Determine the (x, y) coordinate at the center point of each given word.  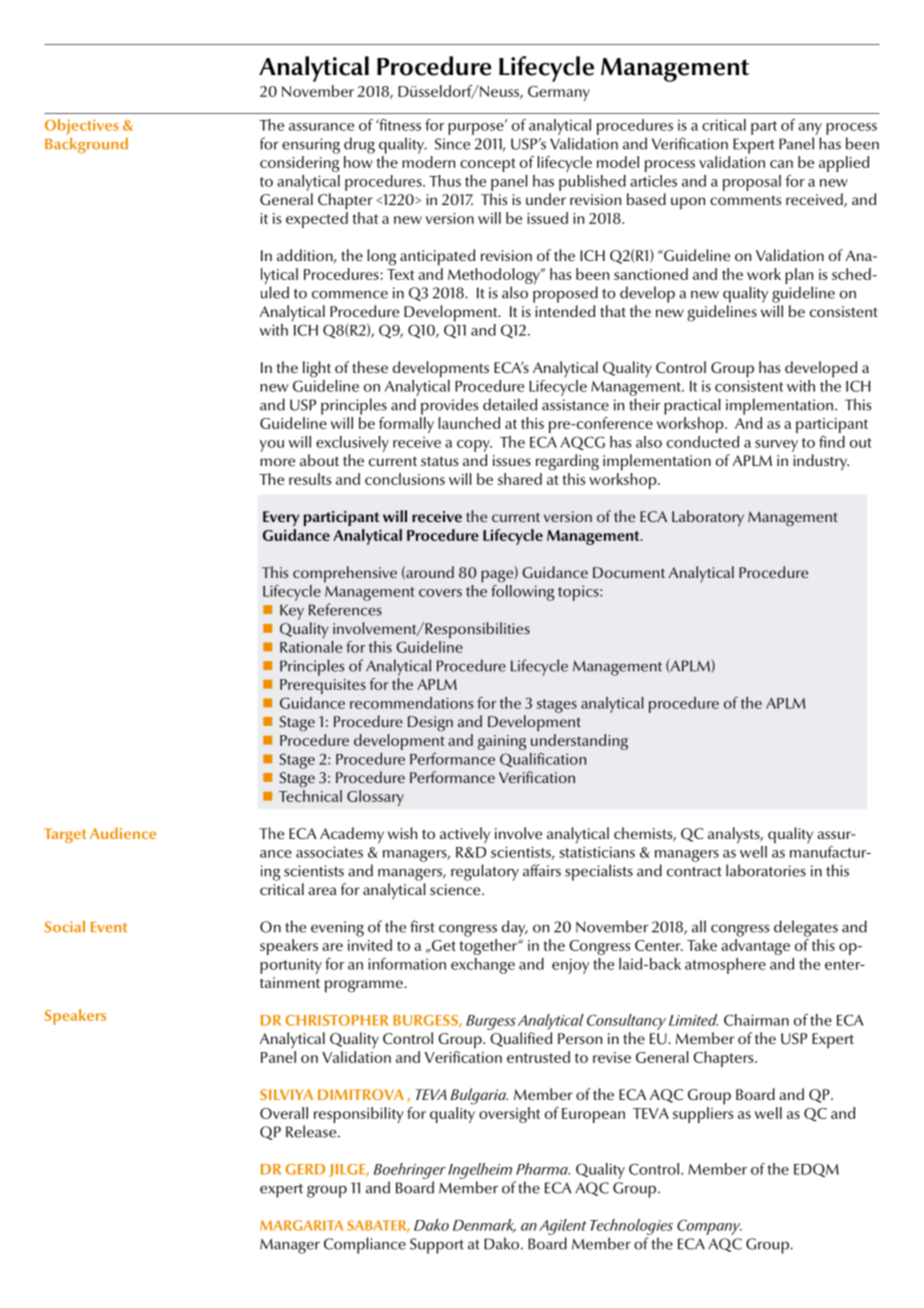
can (781, 164)
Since (452, 144)
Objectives (82, 127)
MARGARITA (301, 1225)
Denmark (484, 1226)
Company (709, 1227)
